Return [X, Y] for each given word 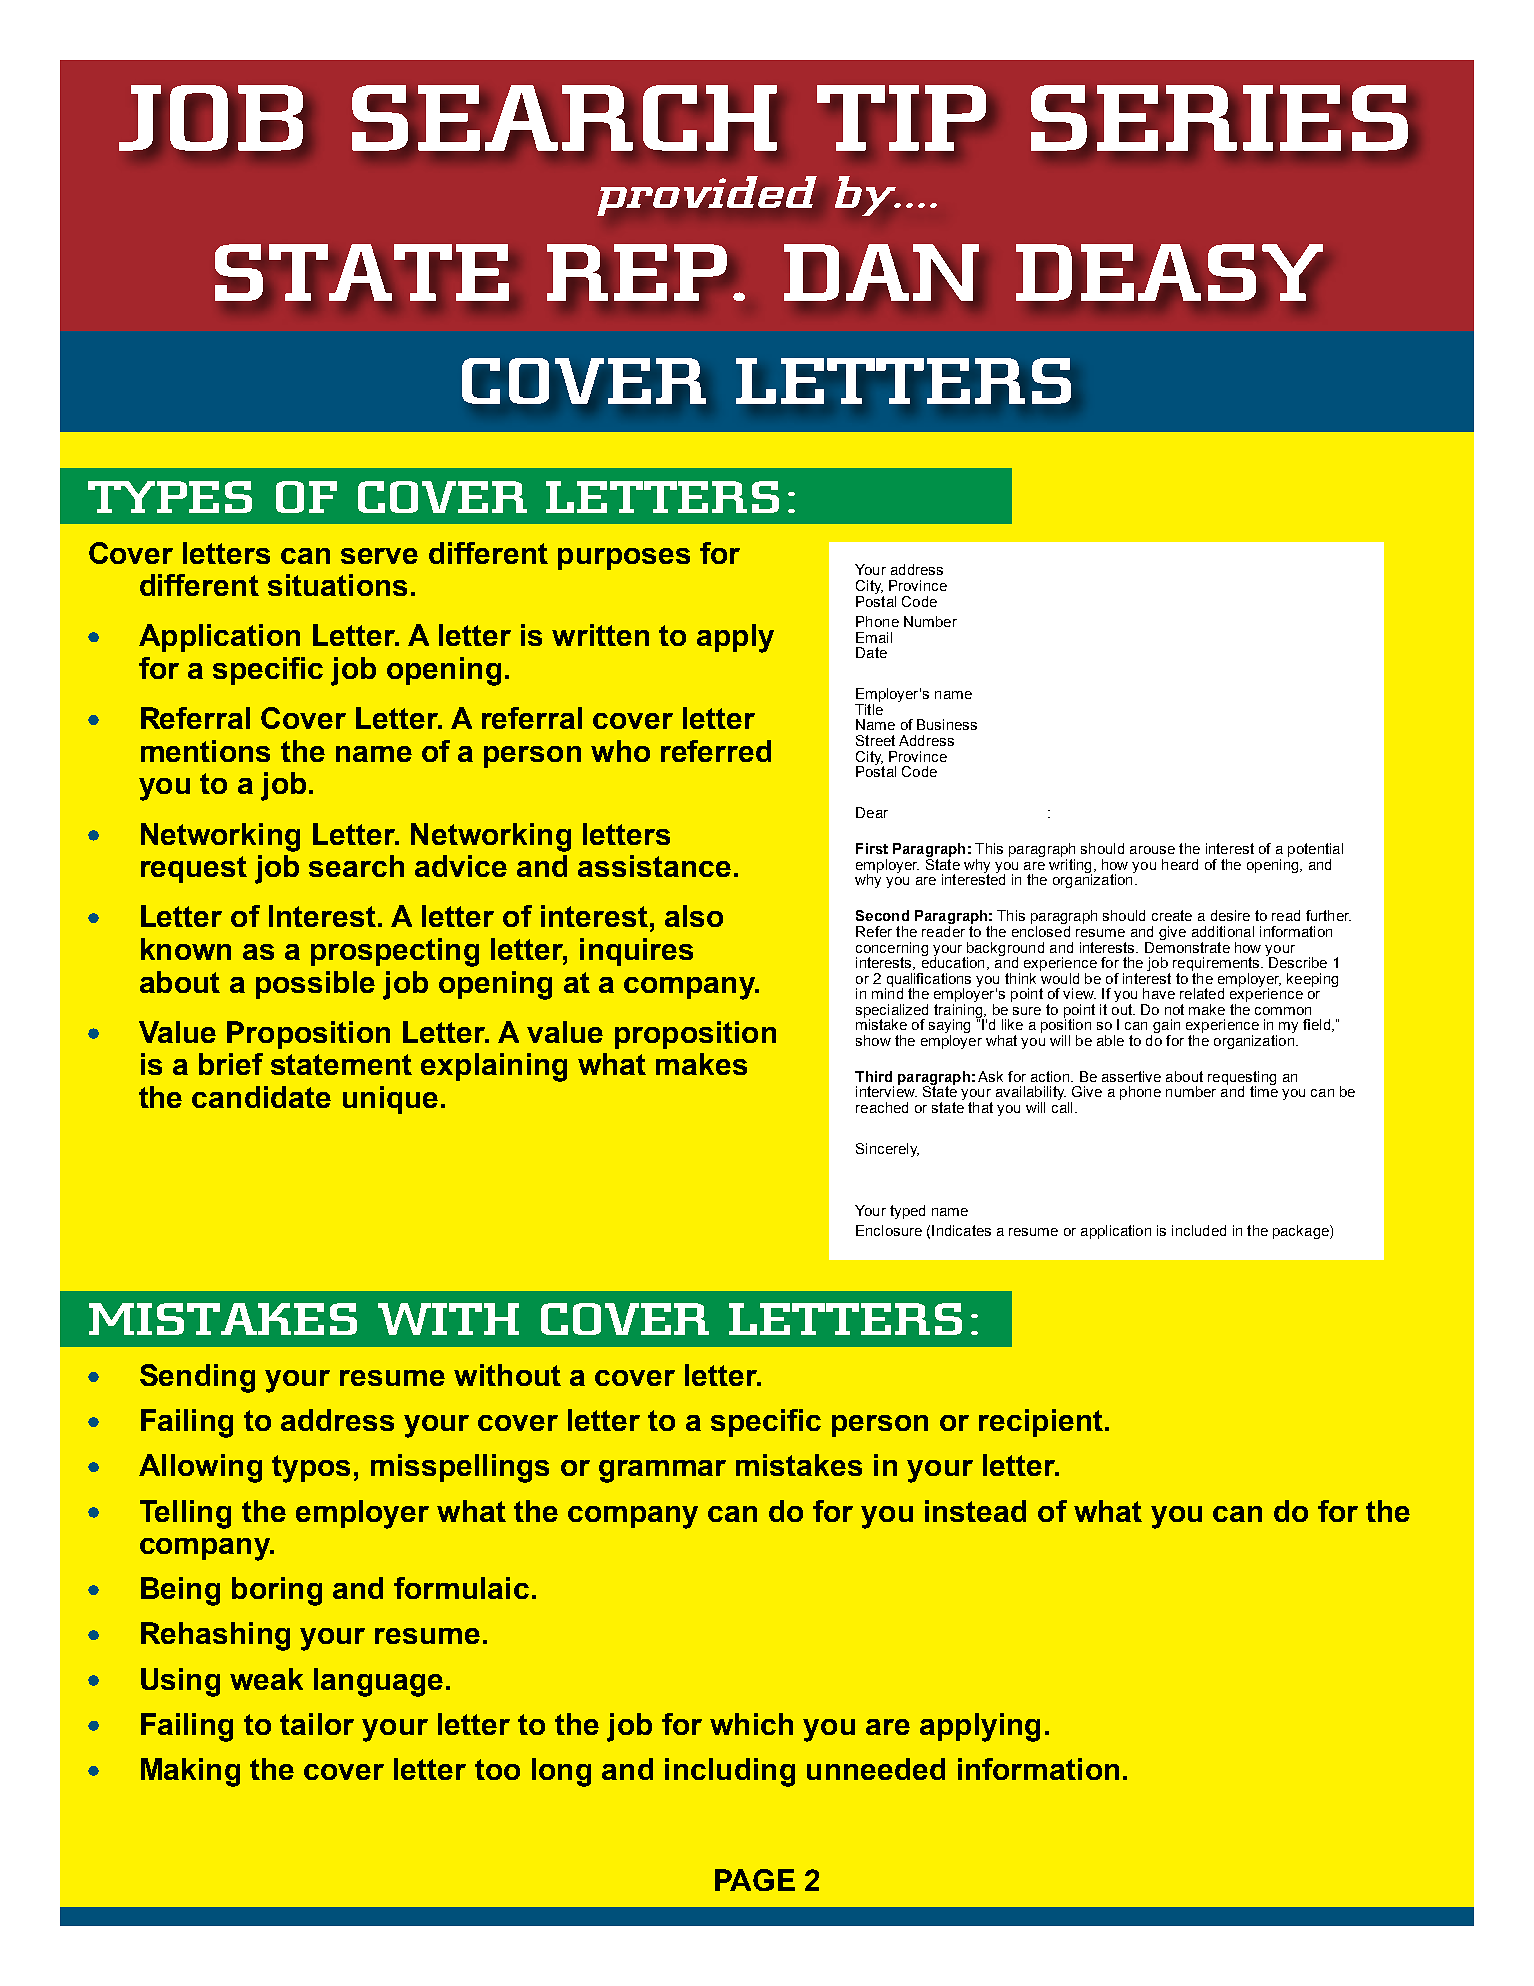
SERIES [1219, 118]
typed [907, 1212]
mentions [205, 751]
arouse [1152, 850]
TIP [901, 118]
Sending [197, 1378]
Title [869, 709]
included [1199, 1230]
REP [637, 272]
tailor [317, 1724]
